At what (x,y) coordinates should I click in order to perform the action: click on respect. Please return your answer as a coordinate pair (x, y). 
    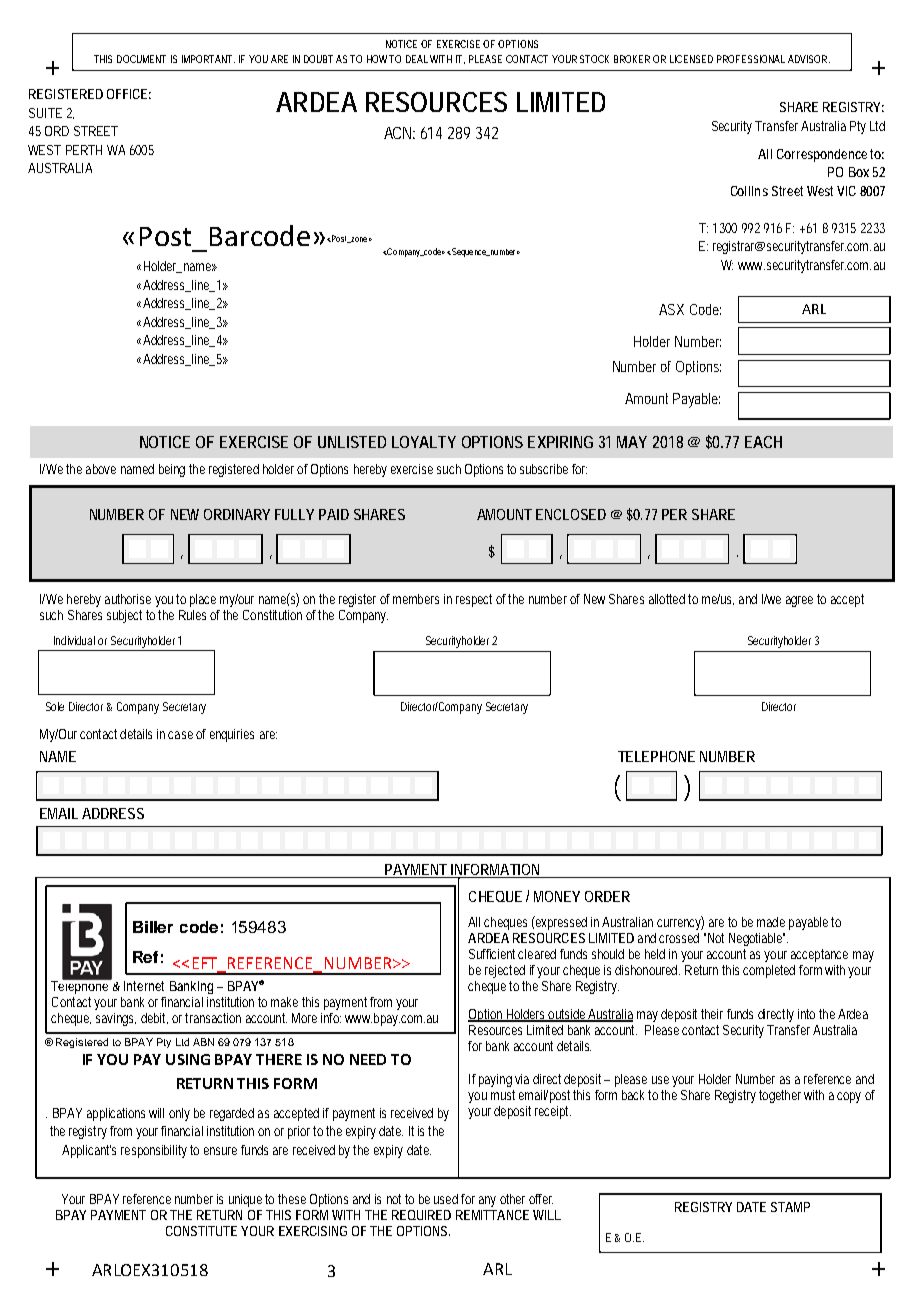
    Looking at the image, I should click on (474, 600).
